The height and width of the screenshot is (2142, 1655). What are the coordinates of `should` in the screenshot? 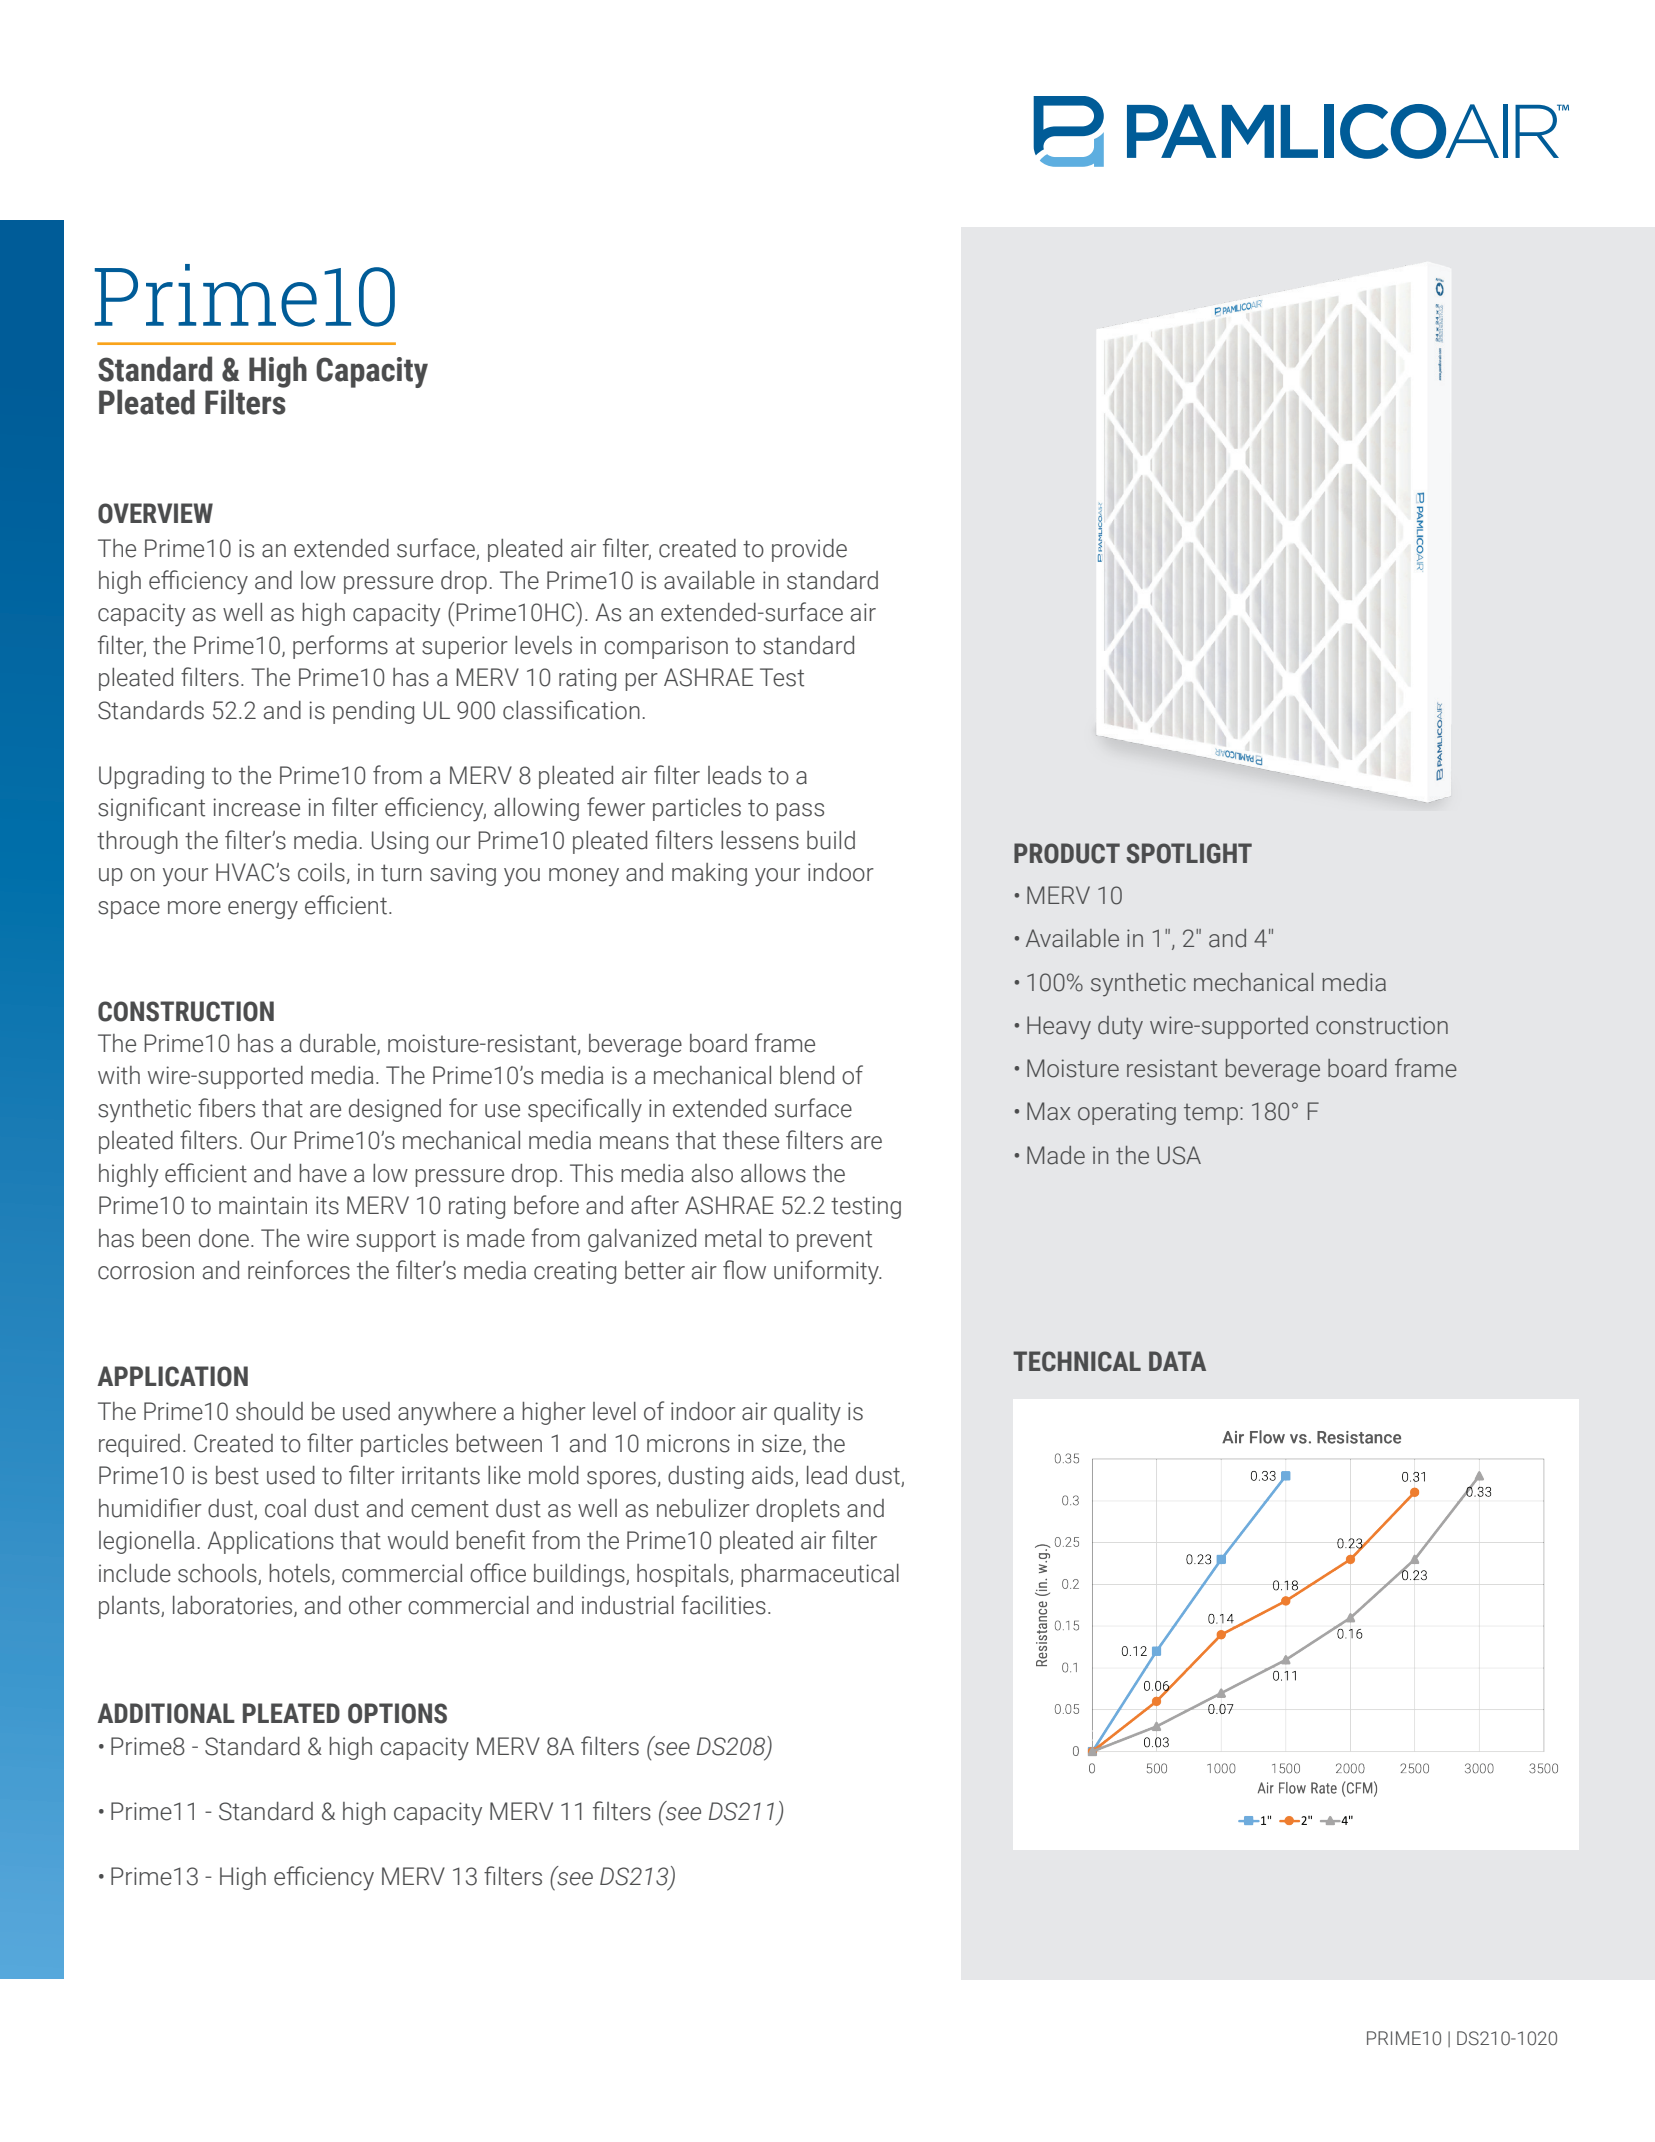 It's located at (269, 1411).
